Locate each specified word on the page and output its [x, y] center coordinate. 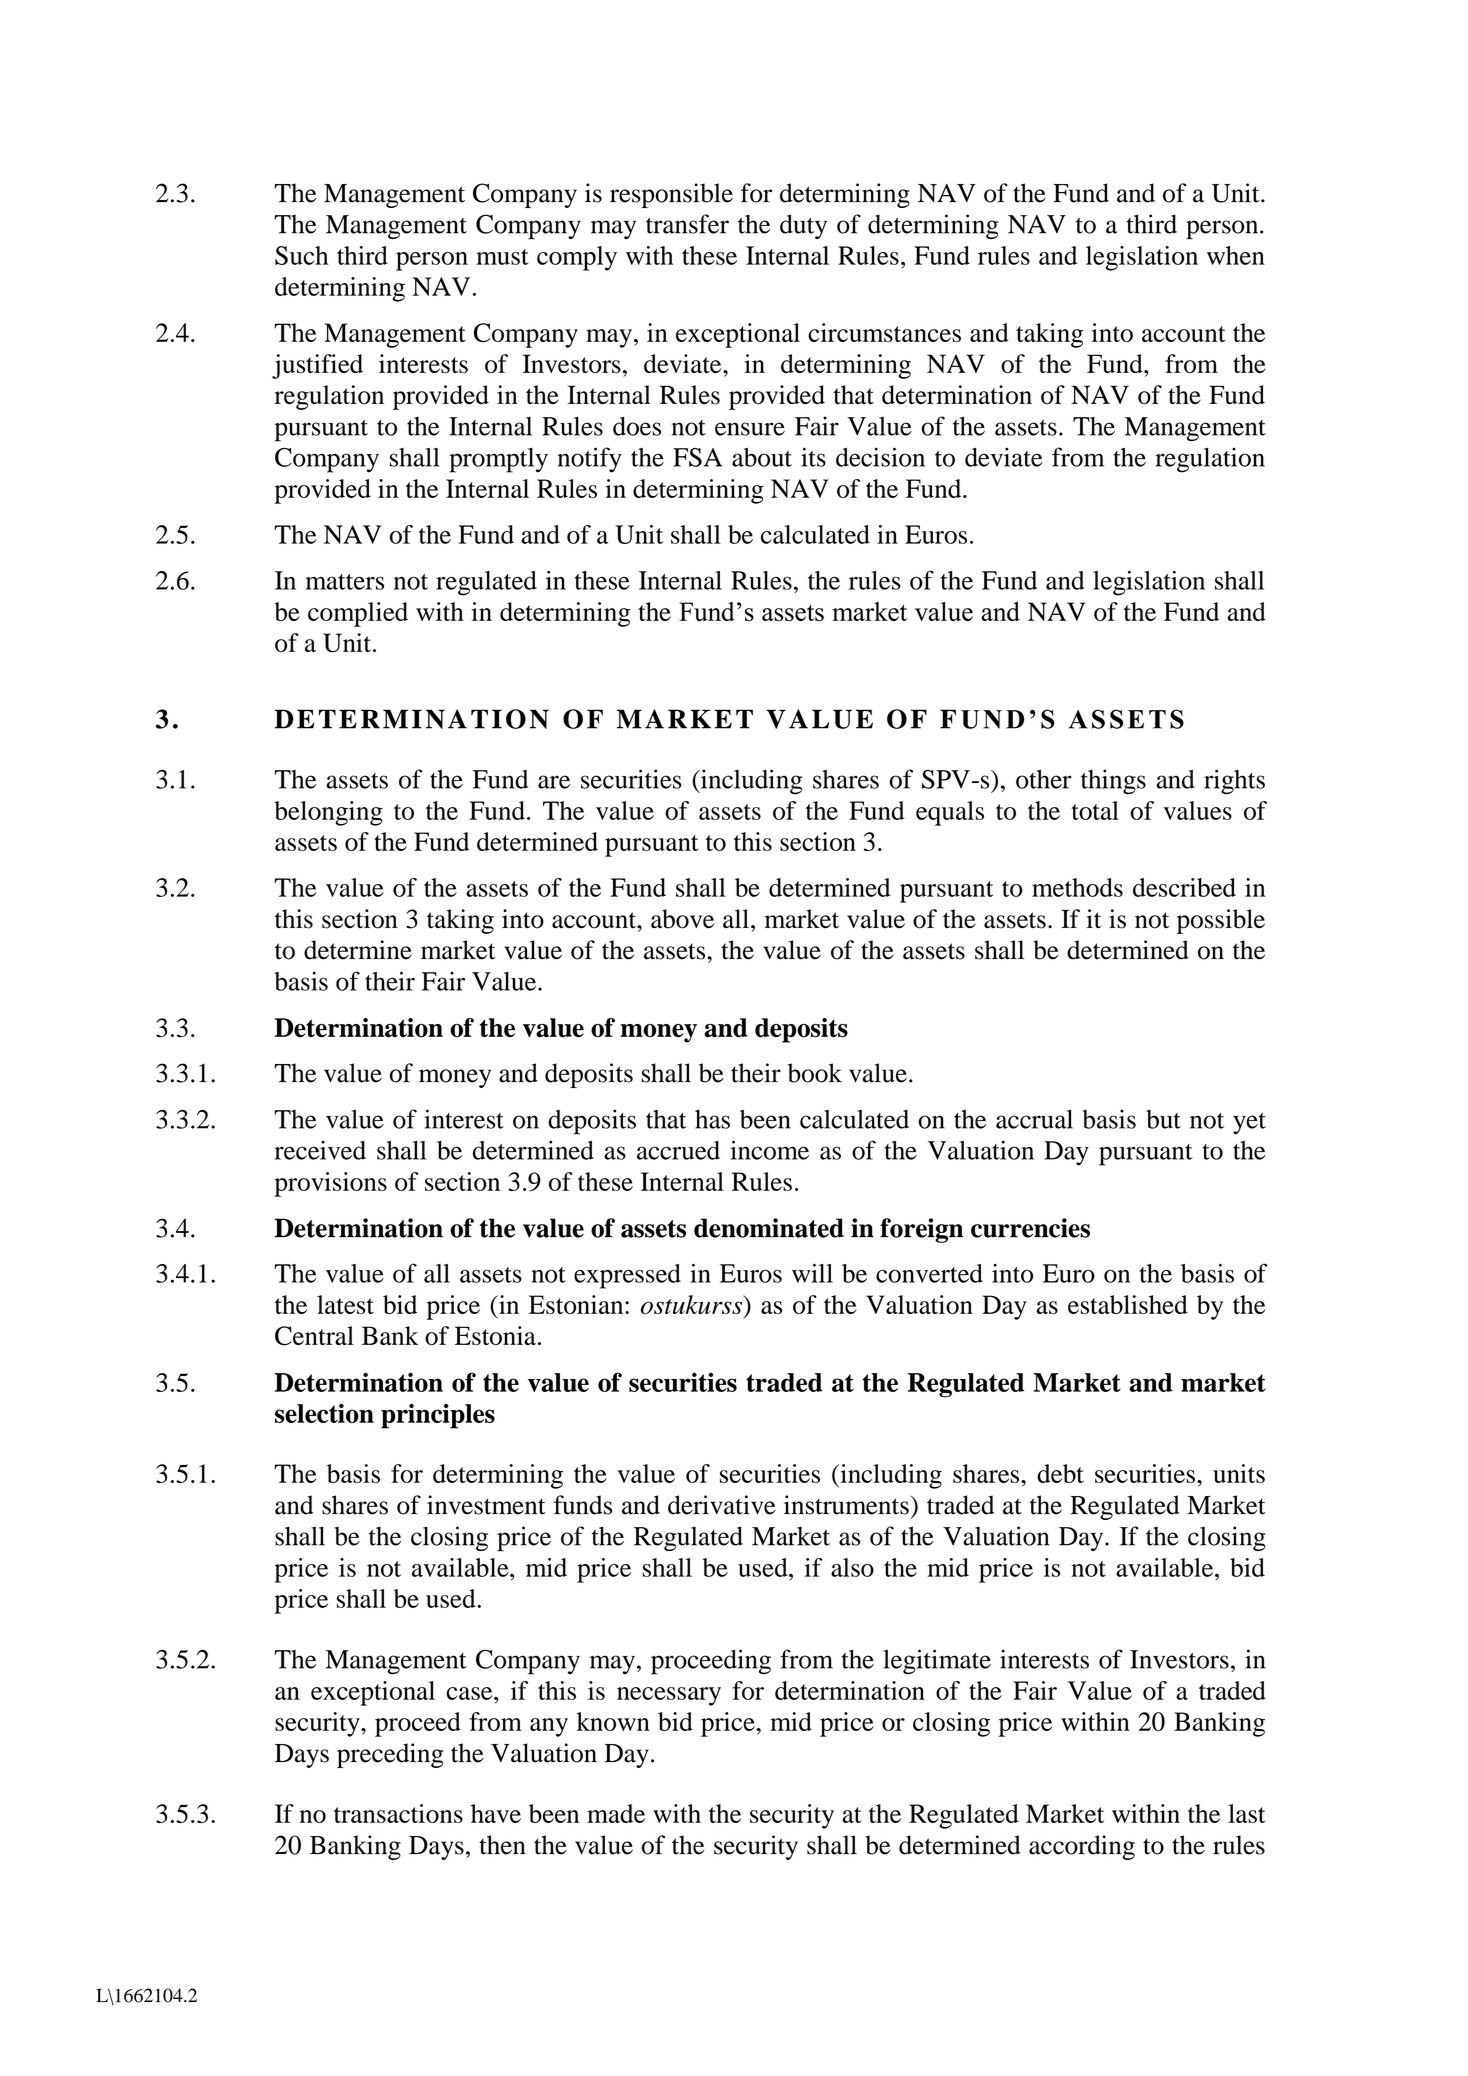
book [815, 1073]
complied [358, 614]
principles [438, 1416]
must [502, 257]
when [1236, 255]
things [1113, 782]
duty [803, 226]
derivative [721, 1505]
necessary [669, 1696]
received [320, 1150]
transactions [398, 1813]
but [1163, 1119]
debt [1060, 1473]
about [762, 457]
